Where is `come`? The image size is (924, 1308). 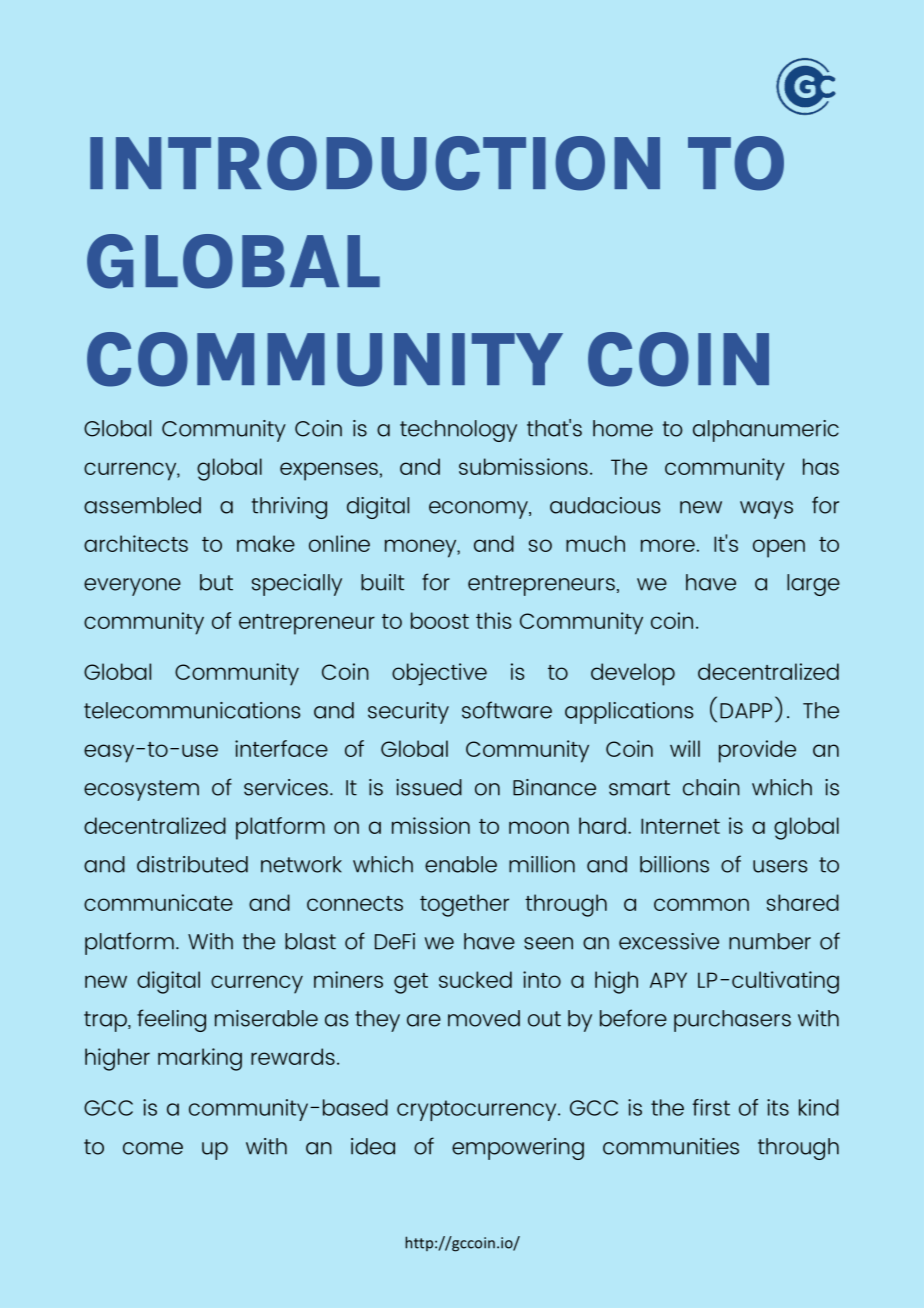 come is located at coordinates (153, 1148).
